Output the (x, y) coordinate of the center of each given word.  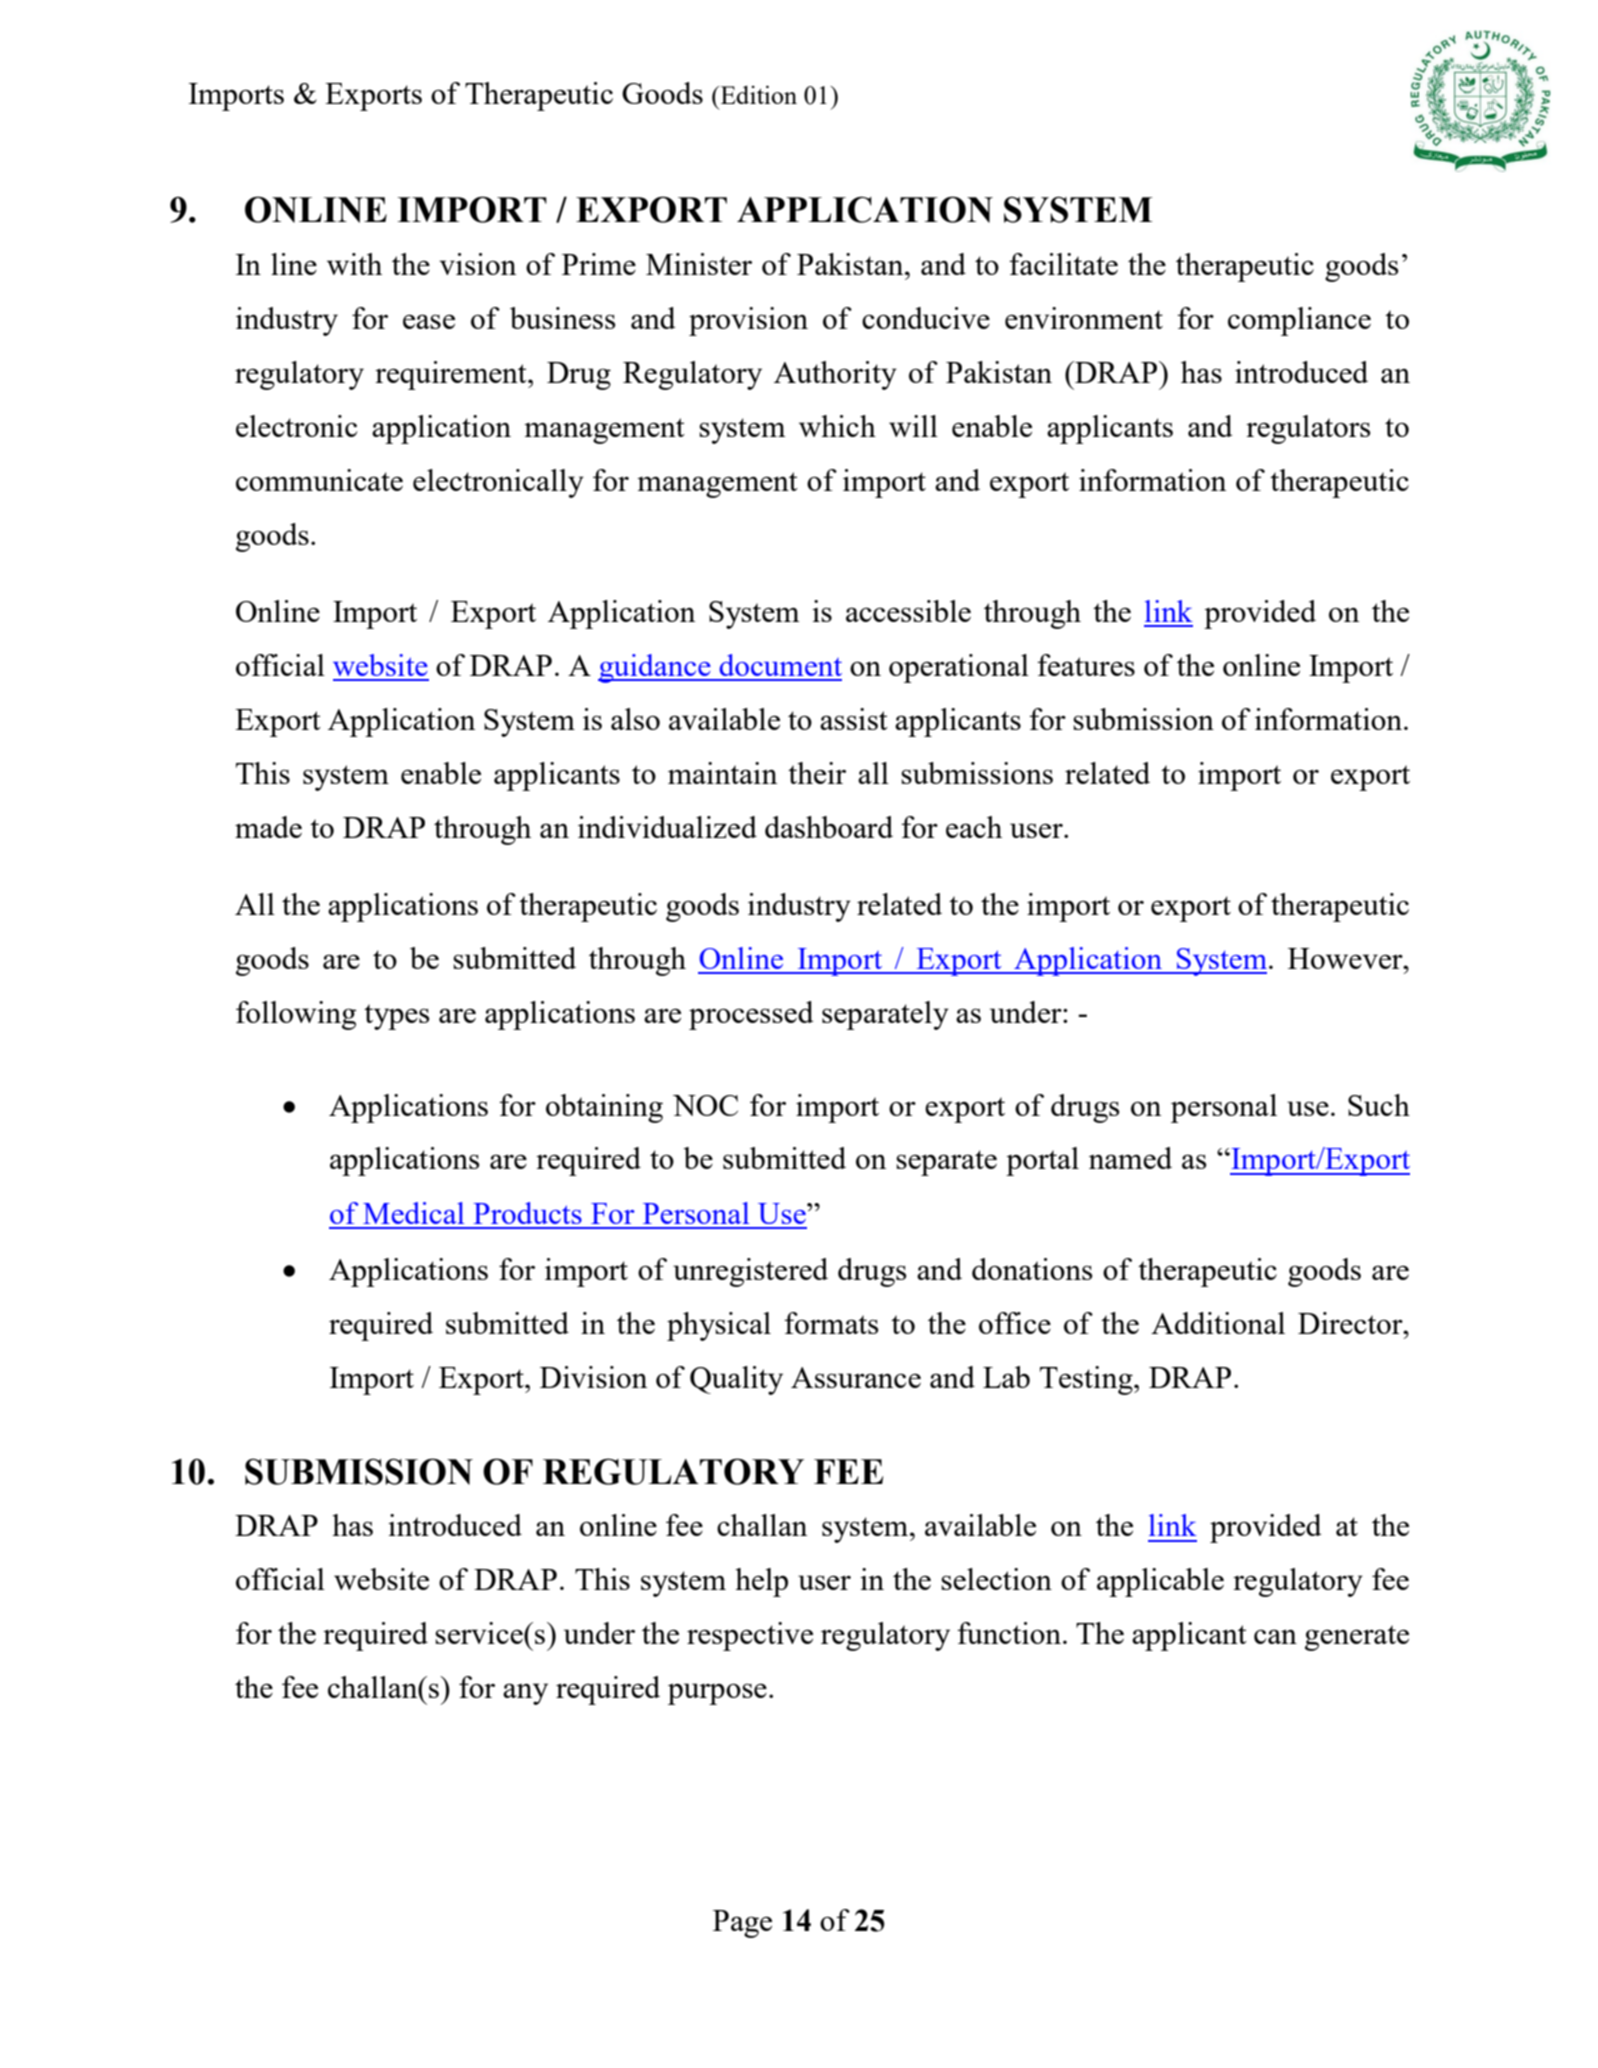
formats (831, 1323)
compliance (1299, 321)
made (268, 827)
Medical (413, 1213)
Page (742, 1924)
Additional (1218, 1323)
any (525, 1694)
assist (854, 719)
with (354, 264)
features (1086, 665)
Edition (757, 94)
